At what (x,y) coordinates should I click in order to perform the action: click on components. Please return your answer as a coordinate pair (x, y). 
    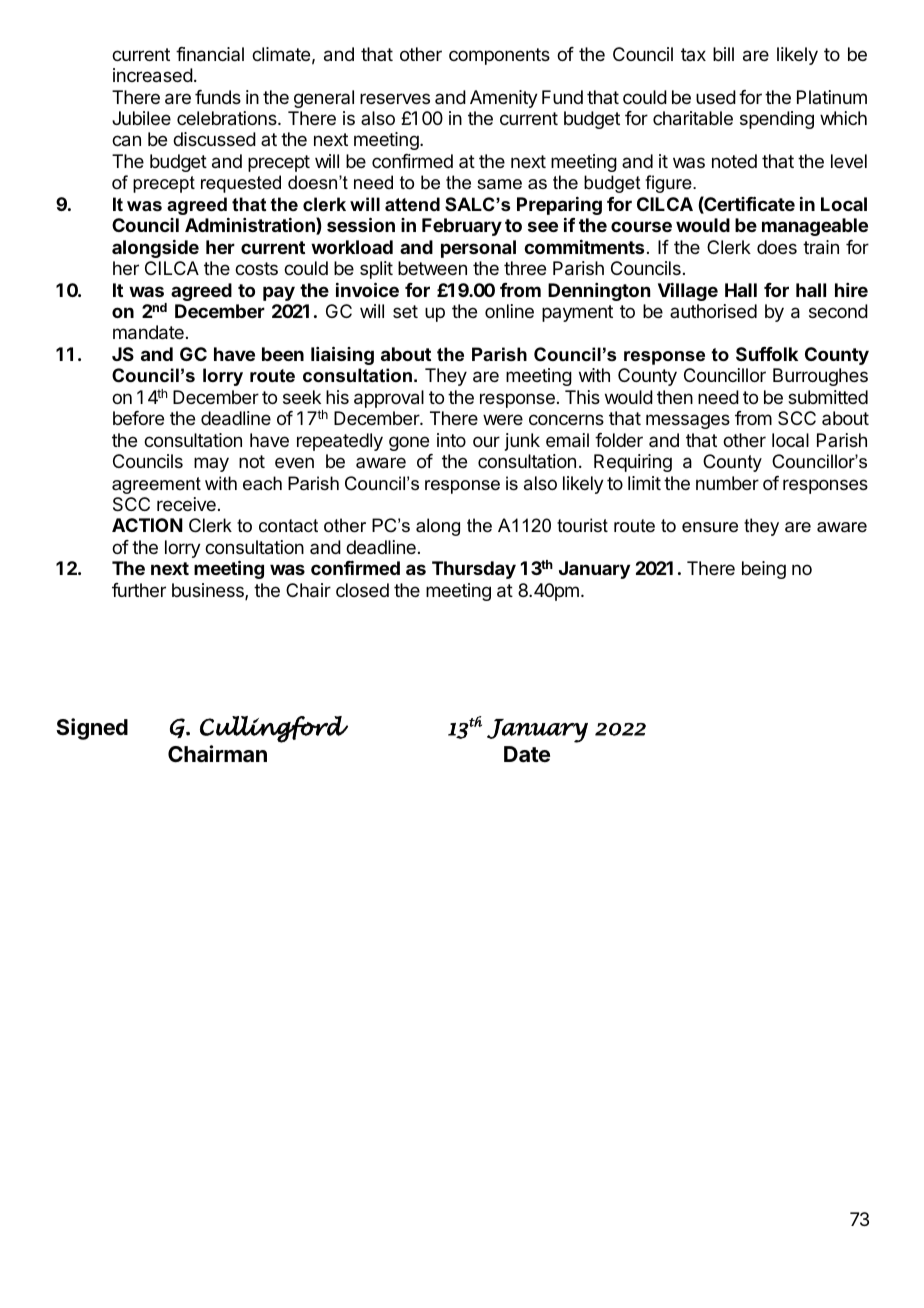
    Looking at the image, I should click on (499, 56).
